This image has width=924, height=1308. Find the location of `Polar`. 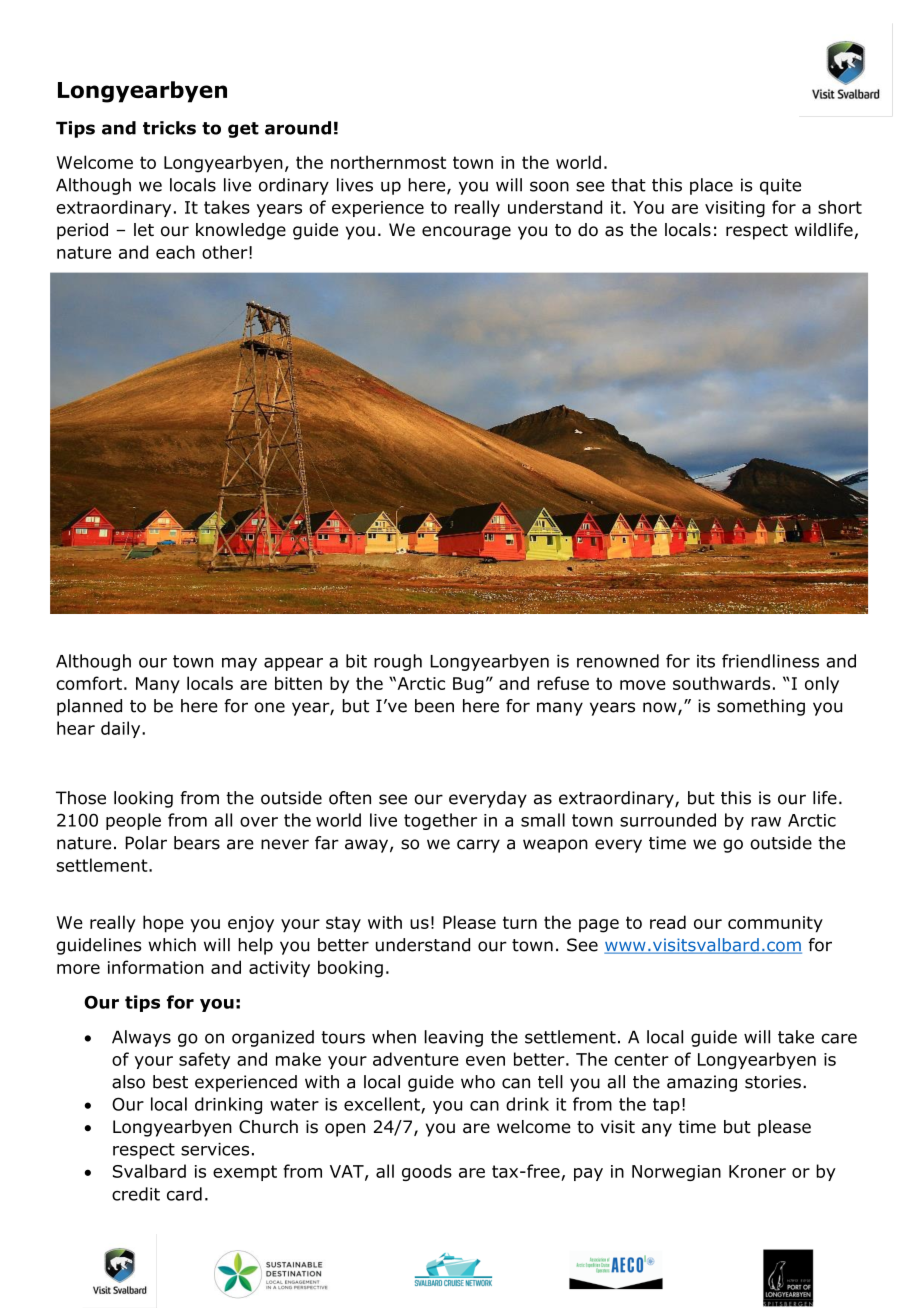

Polar is located at coordinates (146, 843).
